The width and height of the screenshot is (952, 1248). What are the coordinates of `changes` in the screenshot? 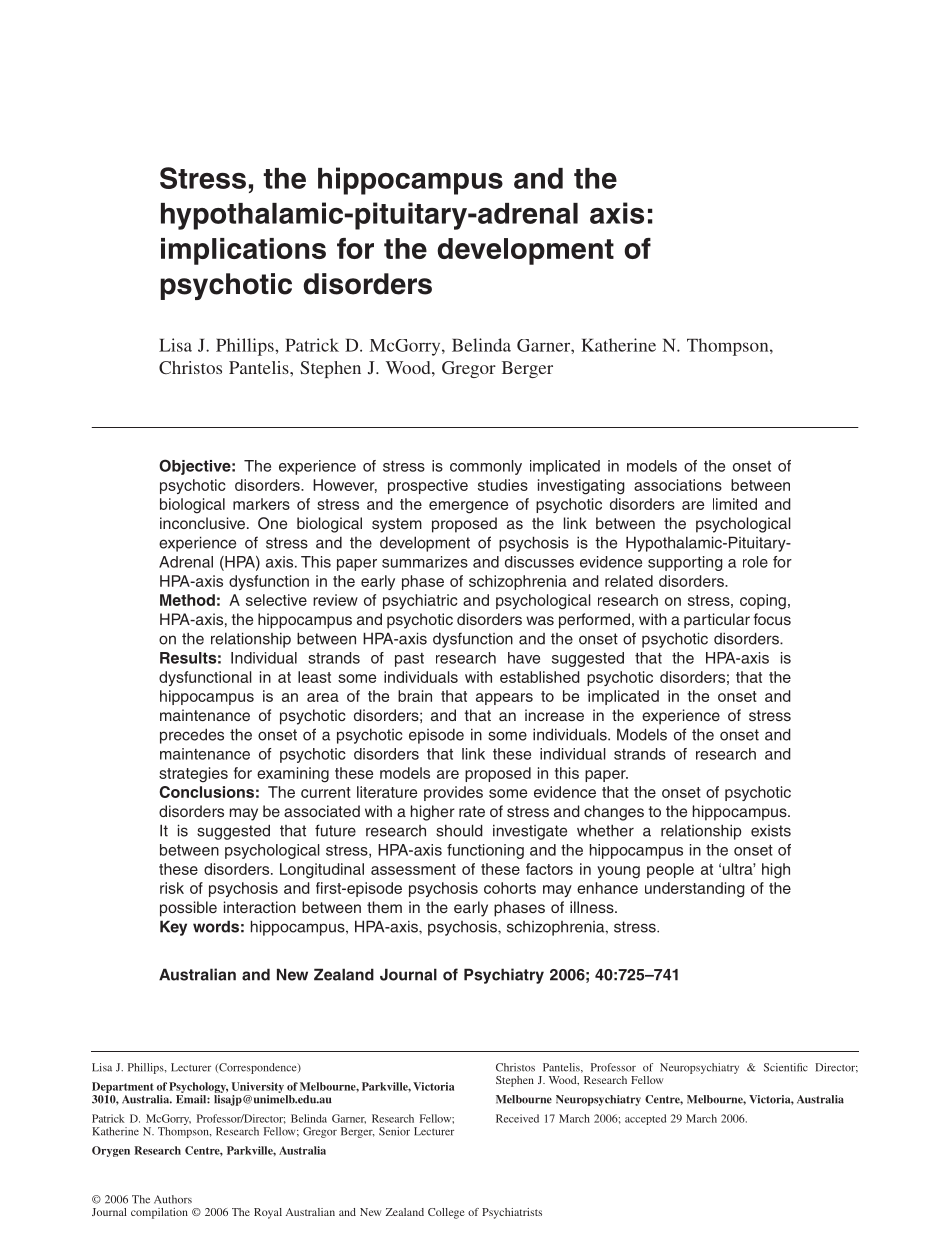 It's located at (614, 813).
